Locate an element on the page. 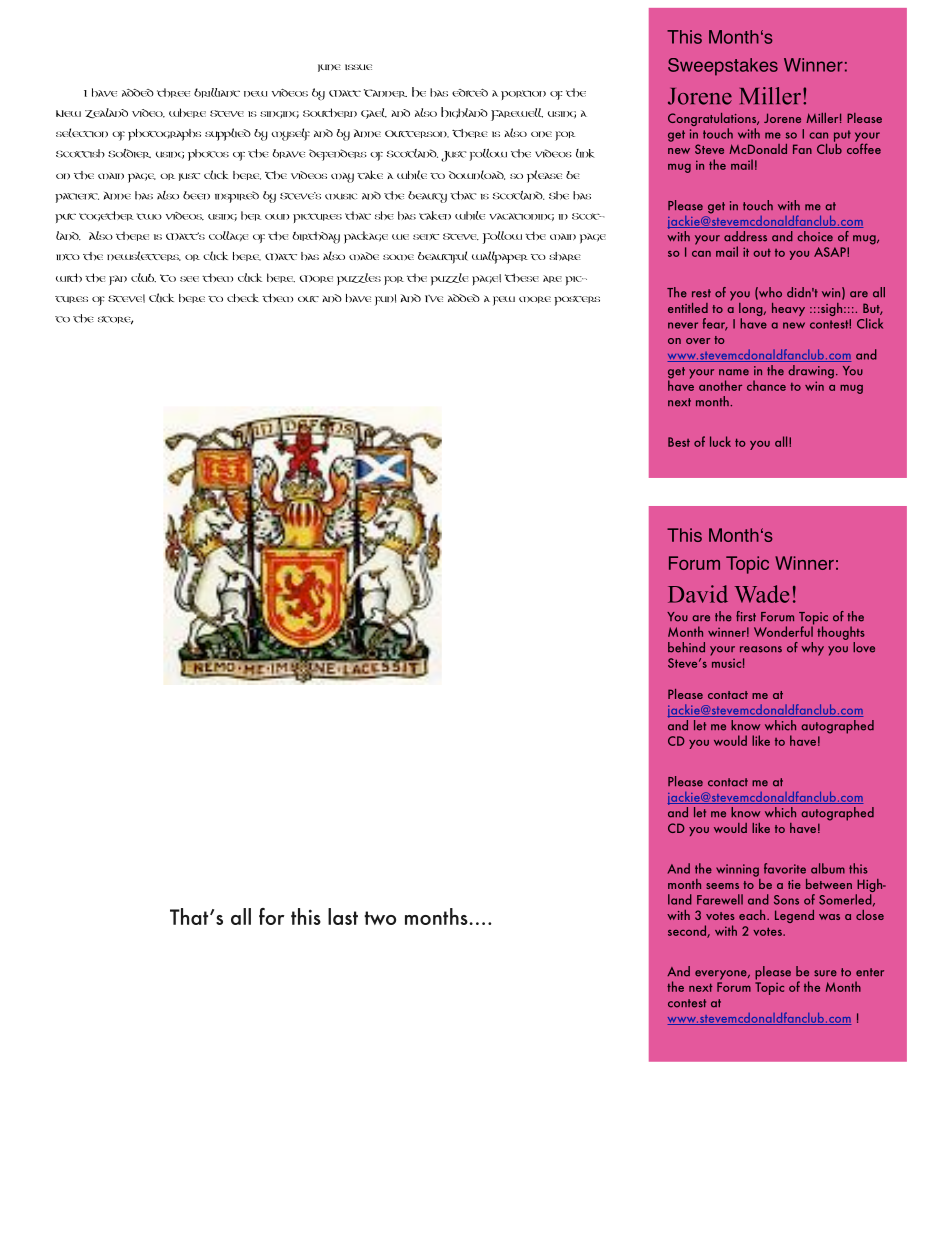  Wade is located at coordinates (761, 594).
